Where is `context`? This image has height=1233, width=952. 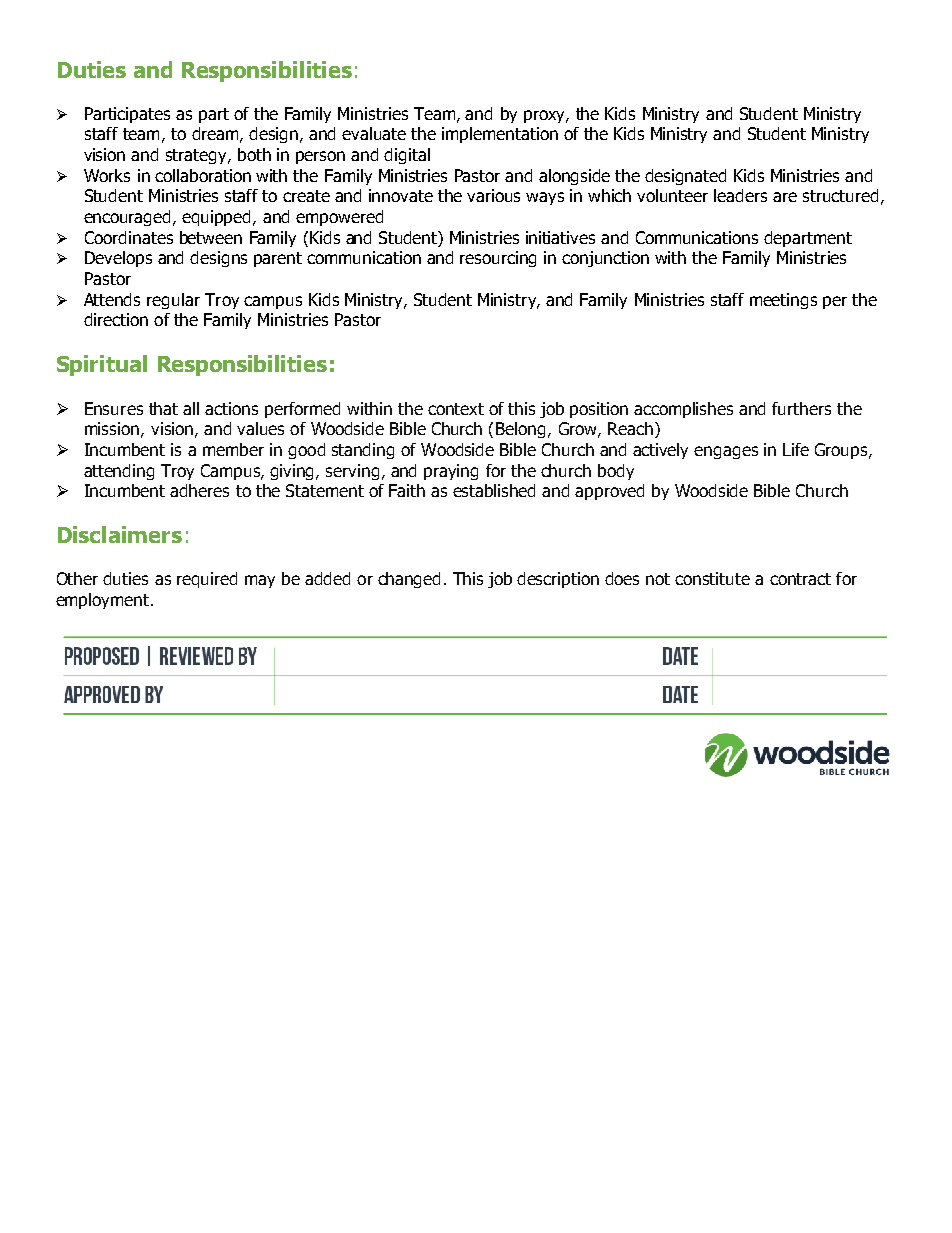 context is located at coordinates (456, 409).
